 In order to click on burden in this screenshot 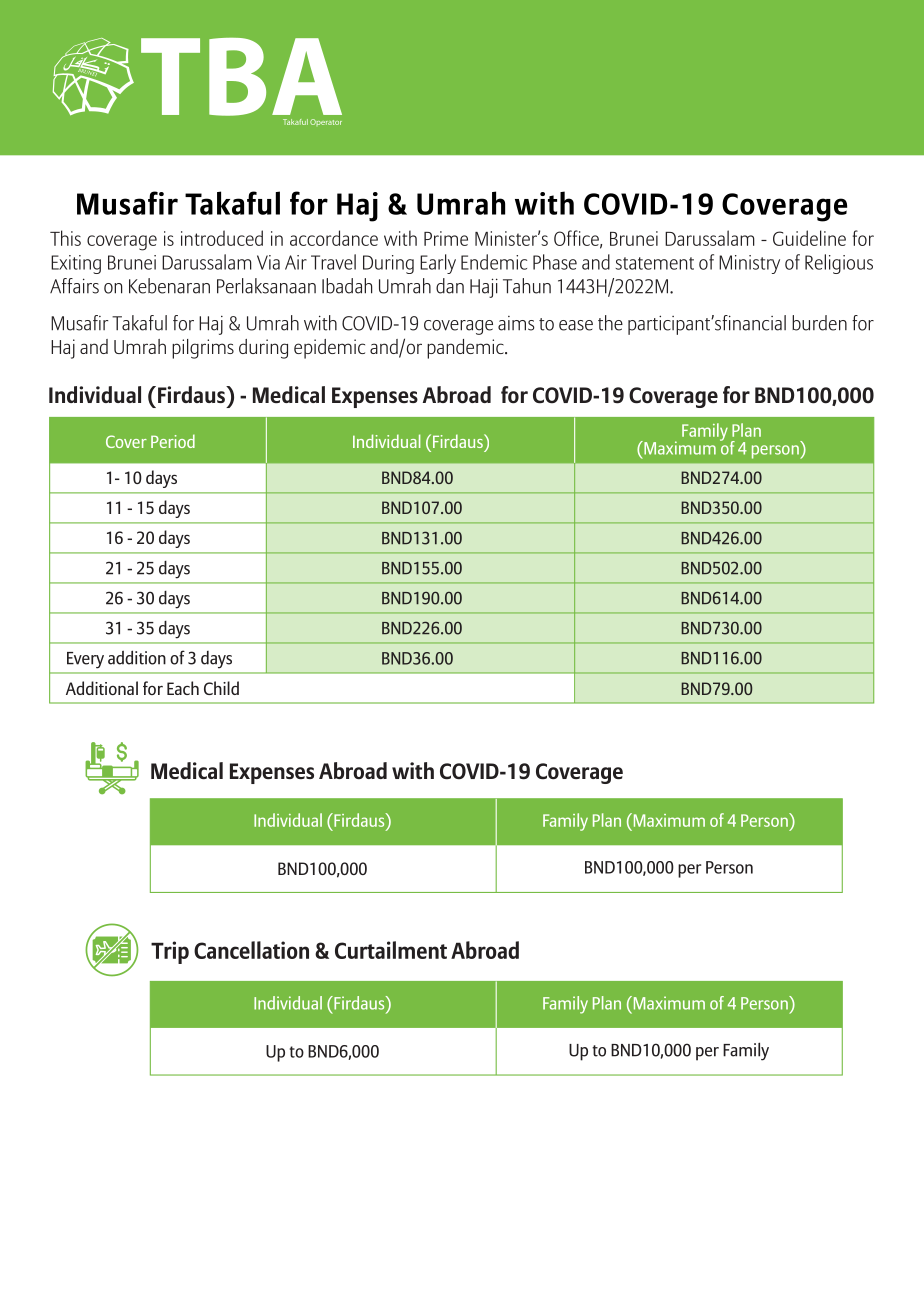, I will do `click(819, 323)`.
